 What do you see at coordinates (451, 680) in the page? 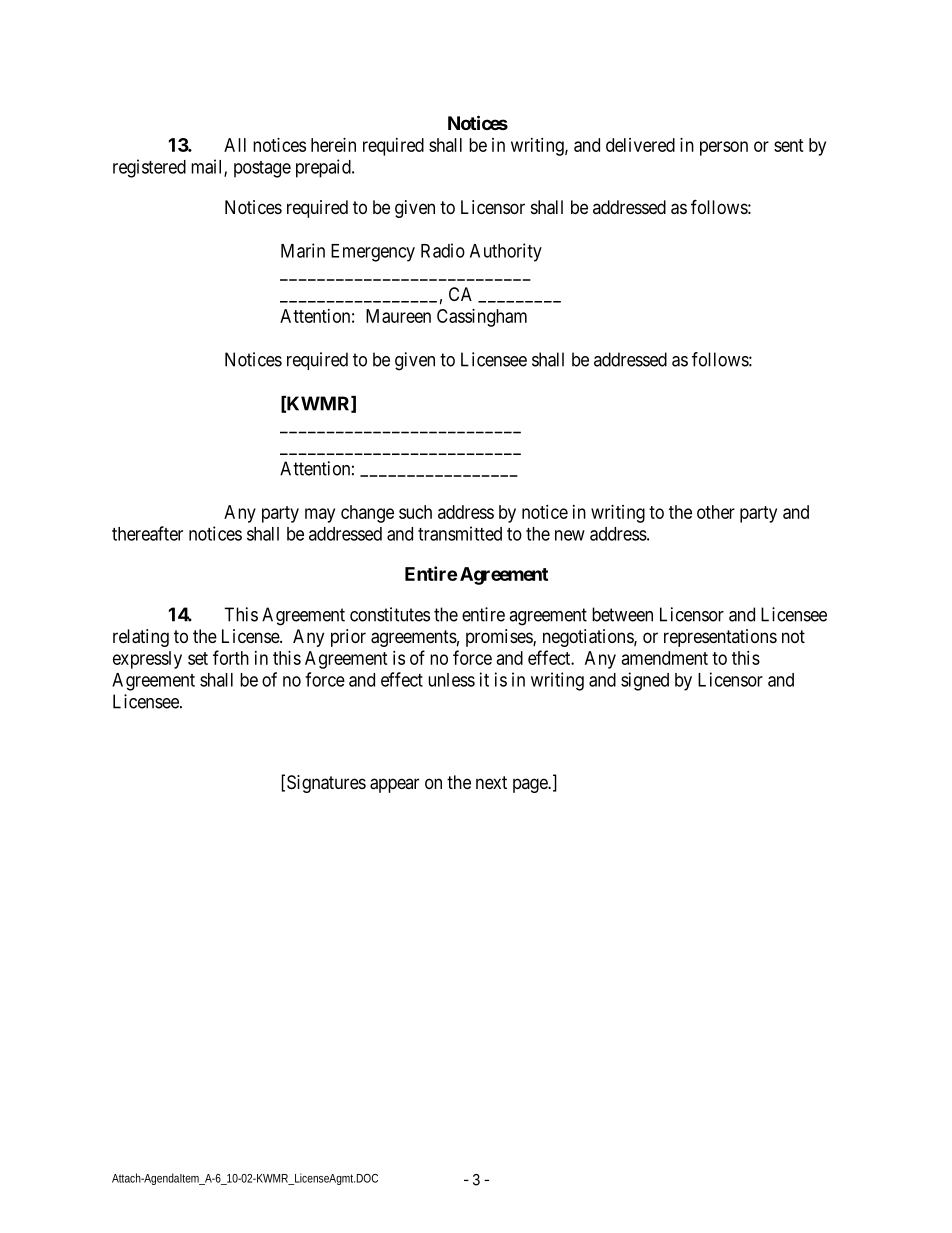
I see `unless` at bounding box center [451, 680].
